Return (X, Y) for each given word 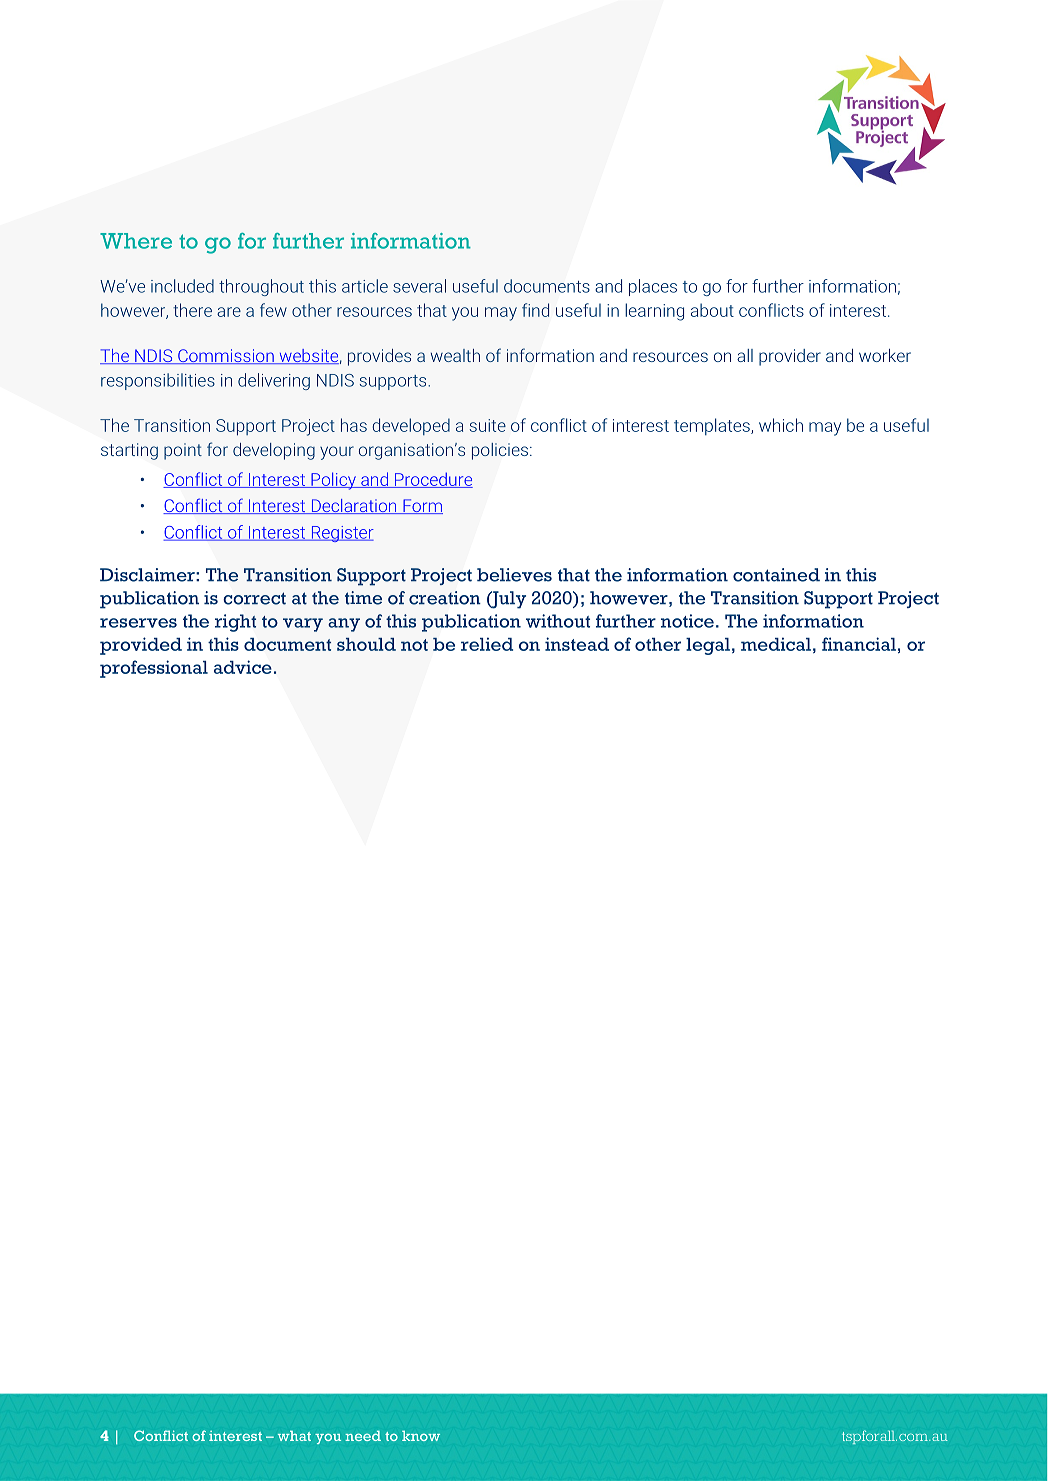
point (183, 451)
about (712, 310)
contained (776, 575)
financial (859, 644)
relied (487, 644)
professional (154, 669)
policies (501, 451)
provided (141, 646)
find (535, 310)
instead (577, 644)
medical (776, 644)
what (294, 1435)
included (182, 286)
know (421, 1436)
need (363, 1436)
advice (243, 667)
